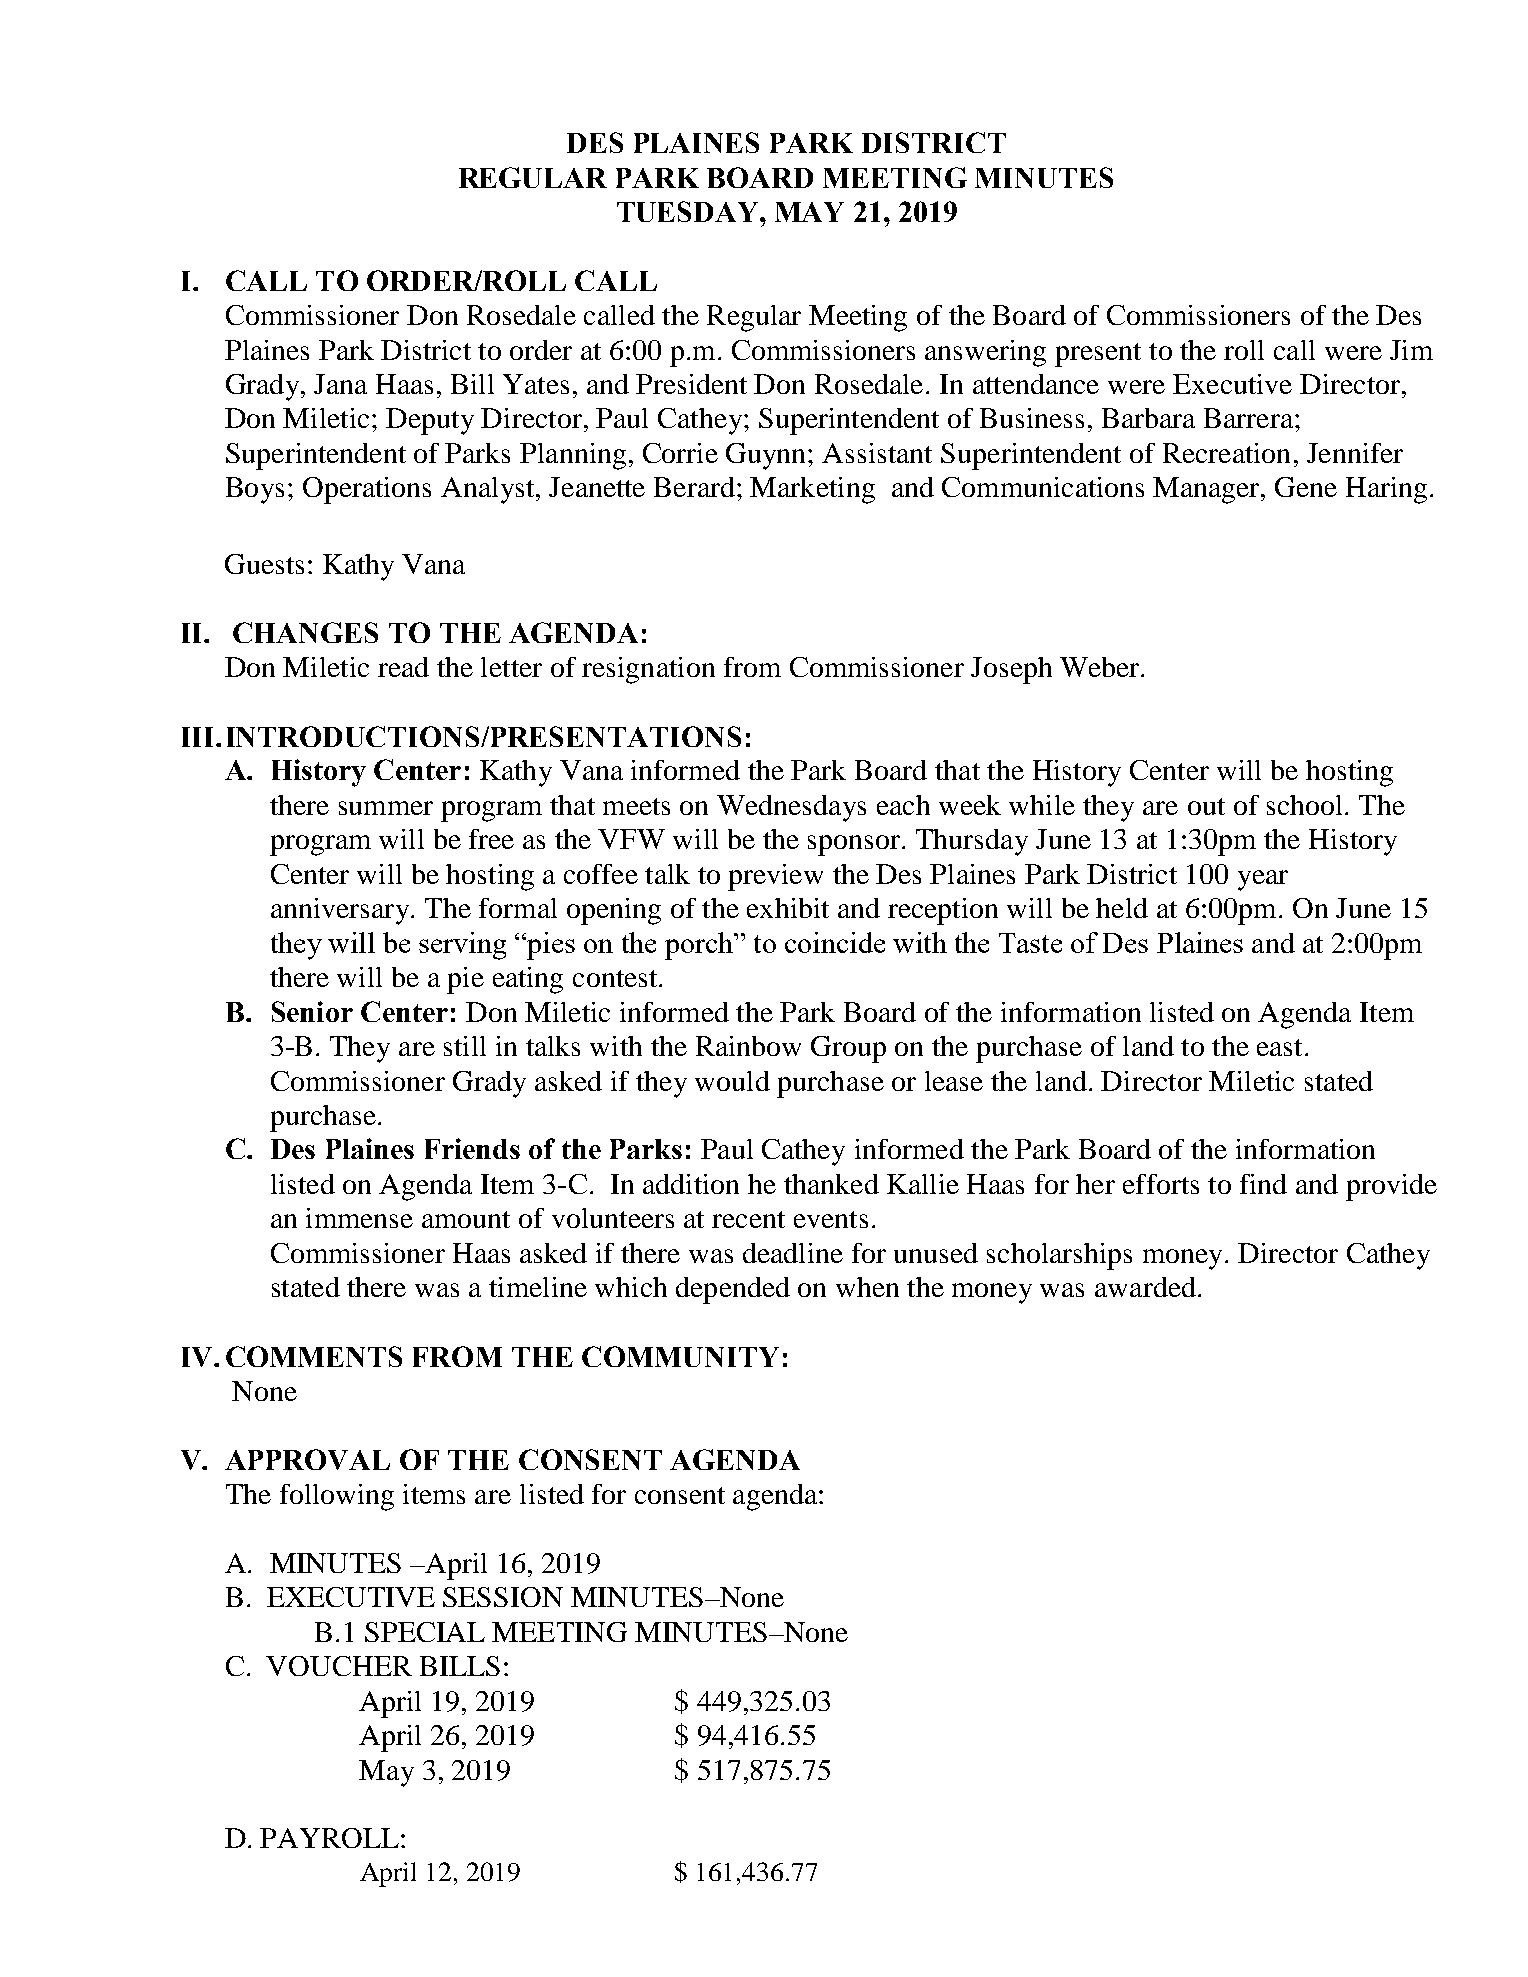  What do you see at coordinates (472, 1148) in the document?
I see `Friends` at bounding box center [472, 1148].
